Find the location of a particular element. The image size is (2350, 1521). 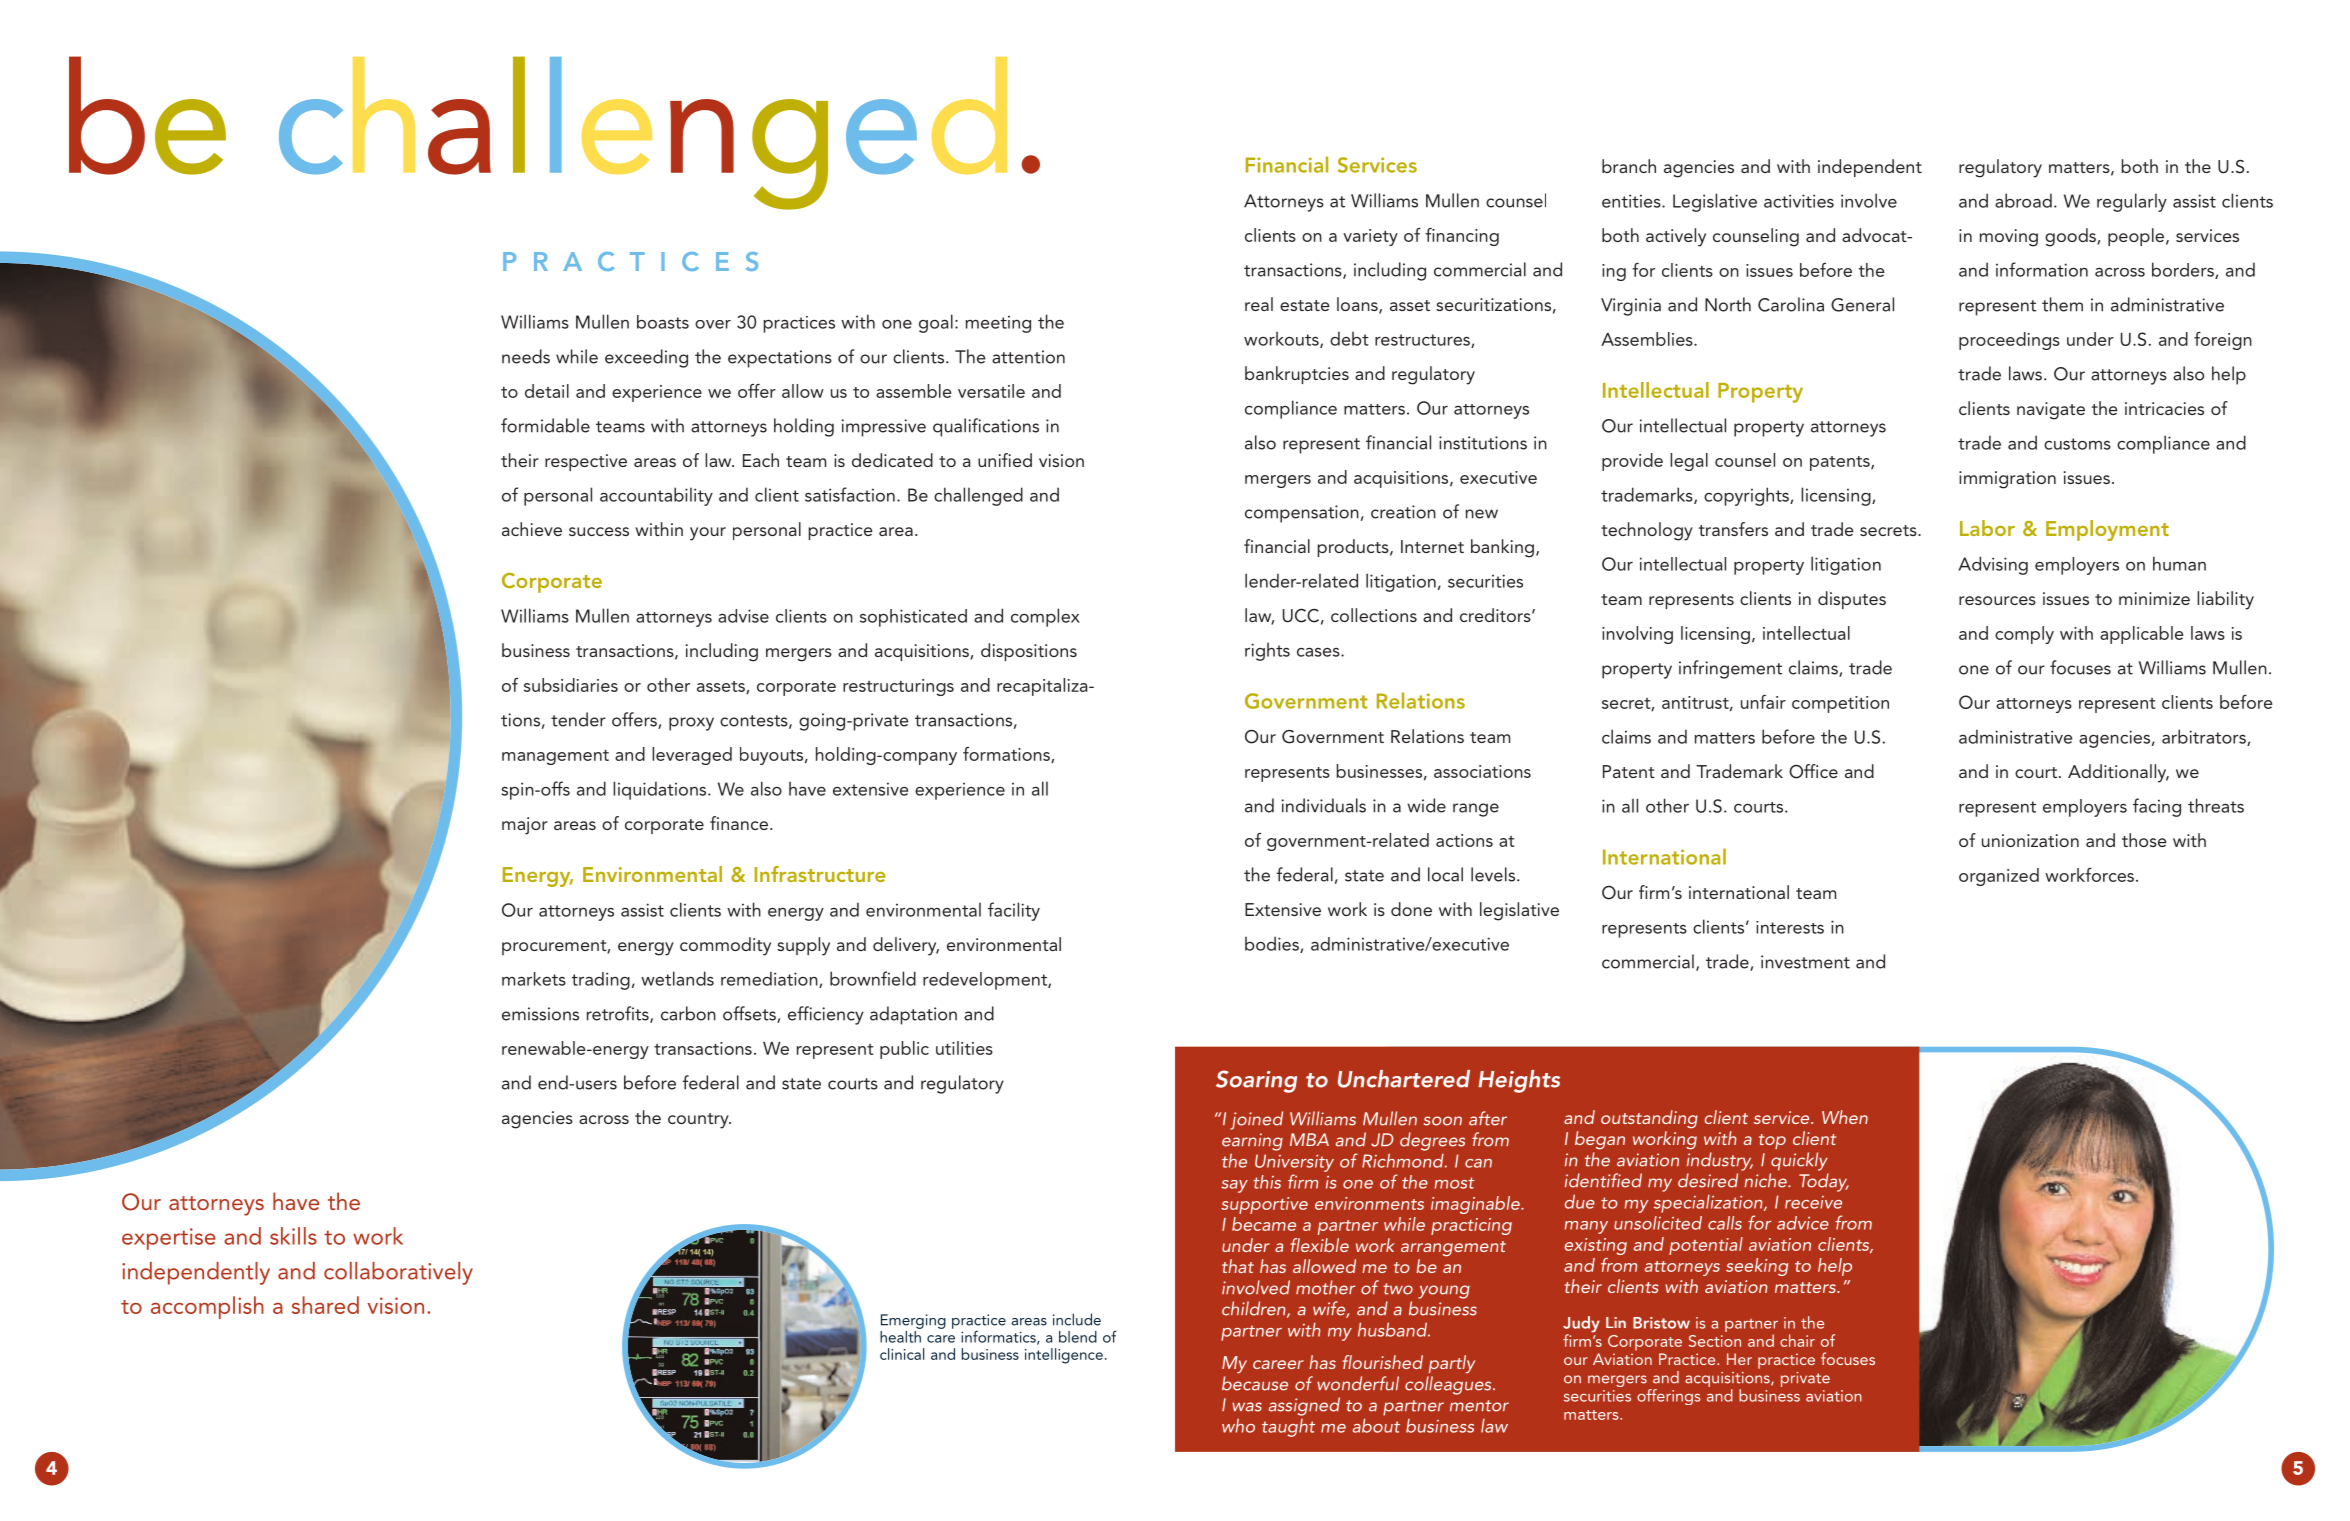

major is located at coordinates (525, 826).
